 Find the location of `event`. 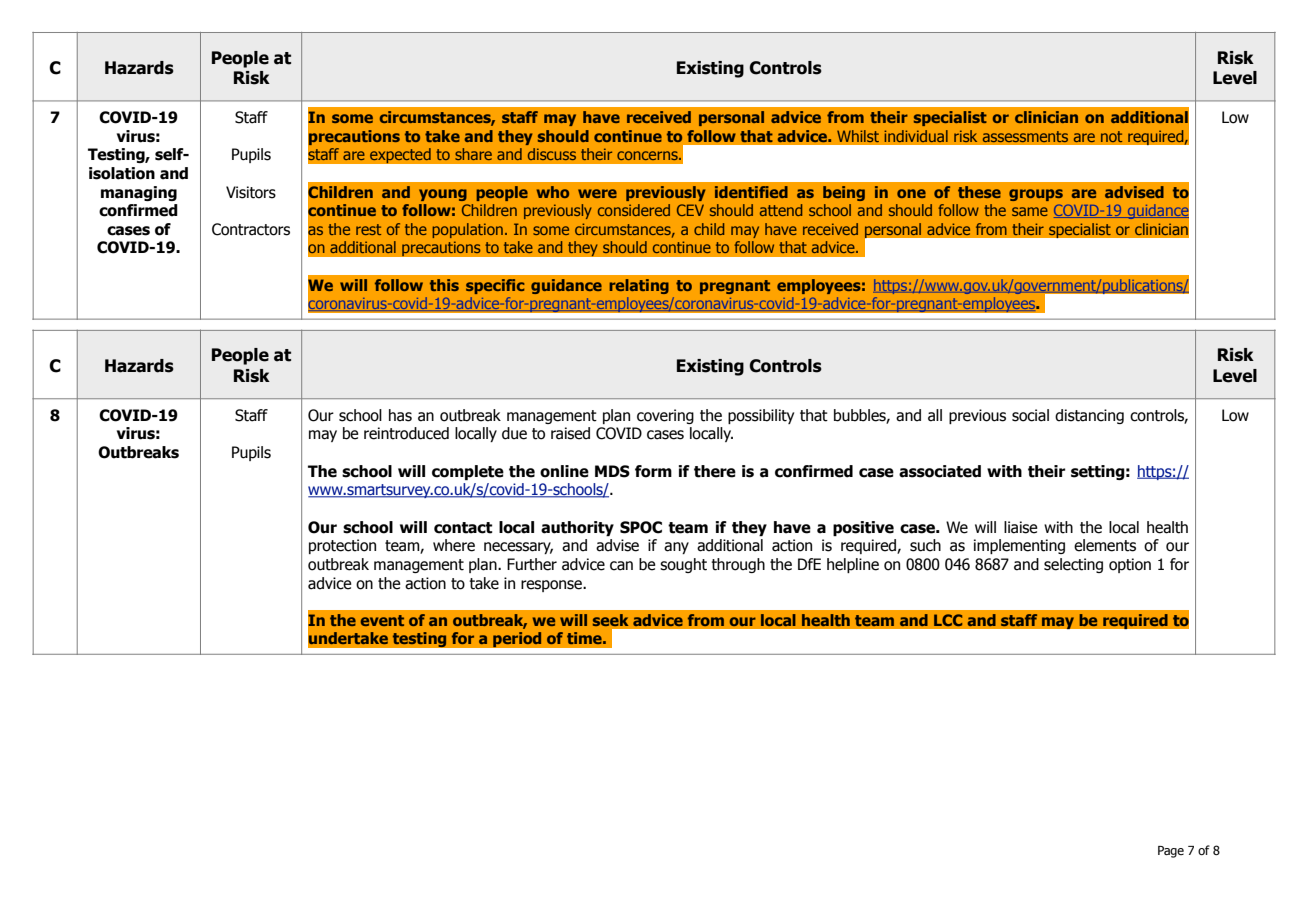

event is located at coordinates (382, 620).
